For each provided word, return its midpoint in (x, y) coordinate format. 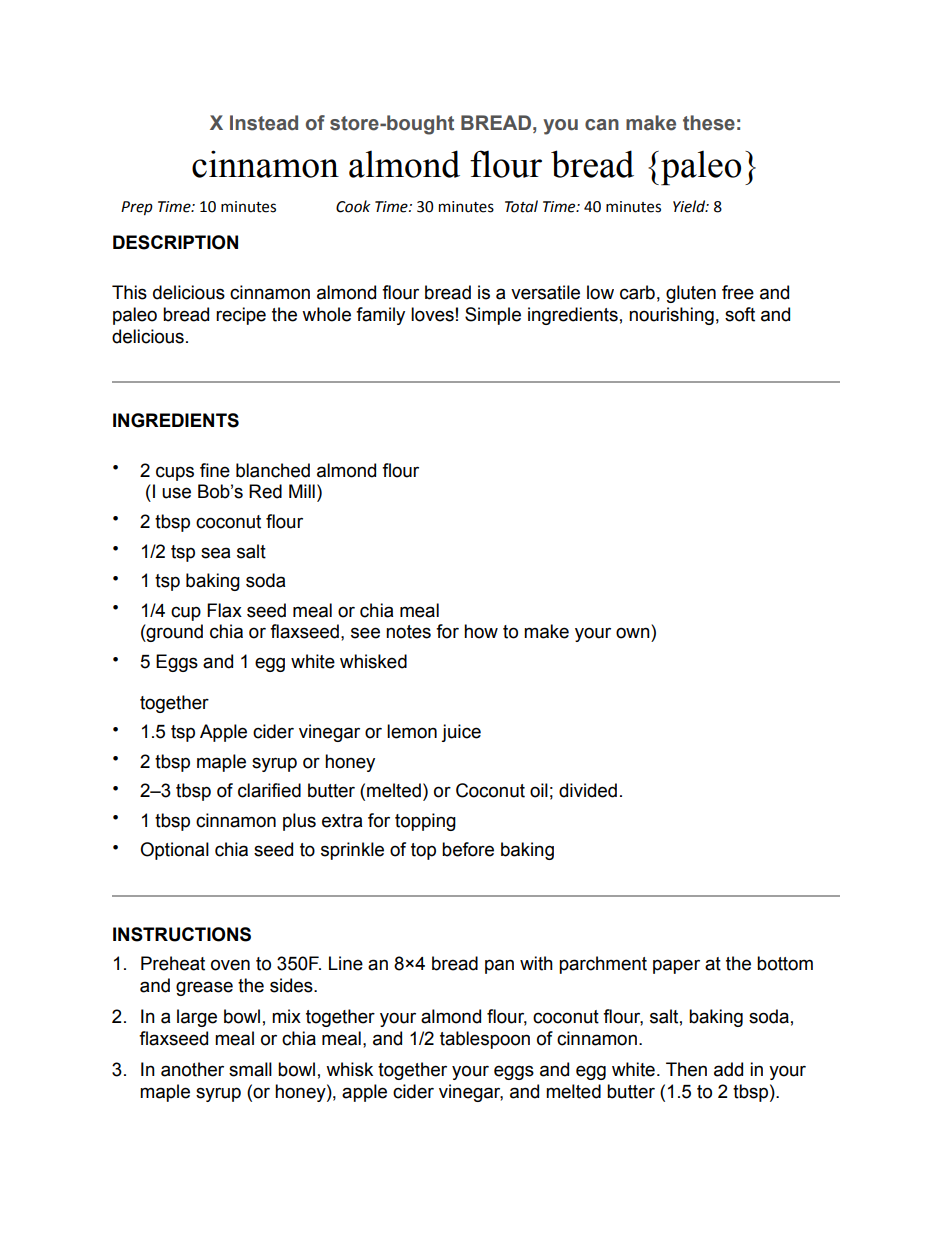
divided (588, 790)
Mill (302, 491)
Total (521, 206)
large (197, 1018)
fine (215, 470)
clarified (269, 790)
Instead (264, 123)
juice (461, 733)
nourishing (671, 316)
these (709, 123)
